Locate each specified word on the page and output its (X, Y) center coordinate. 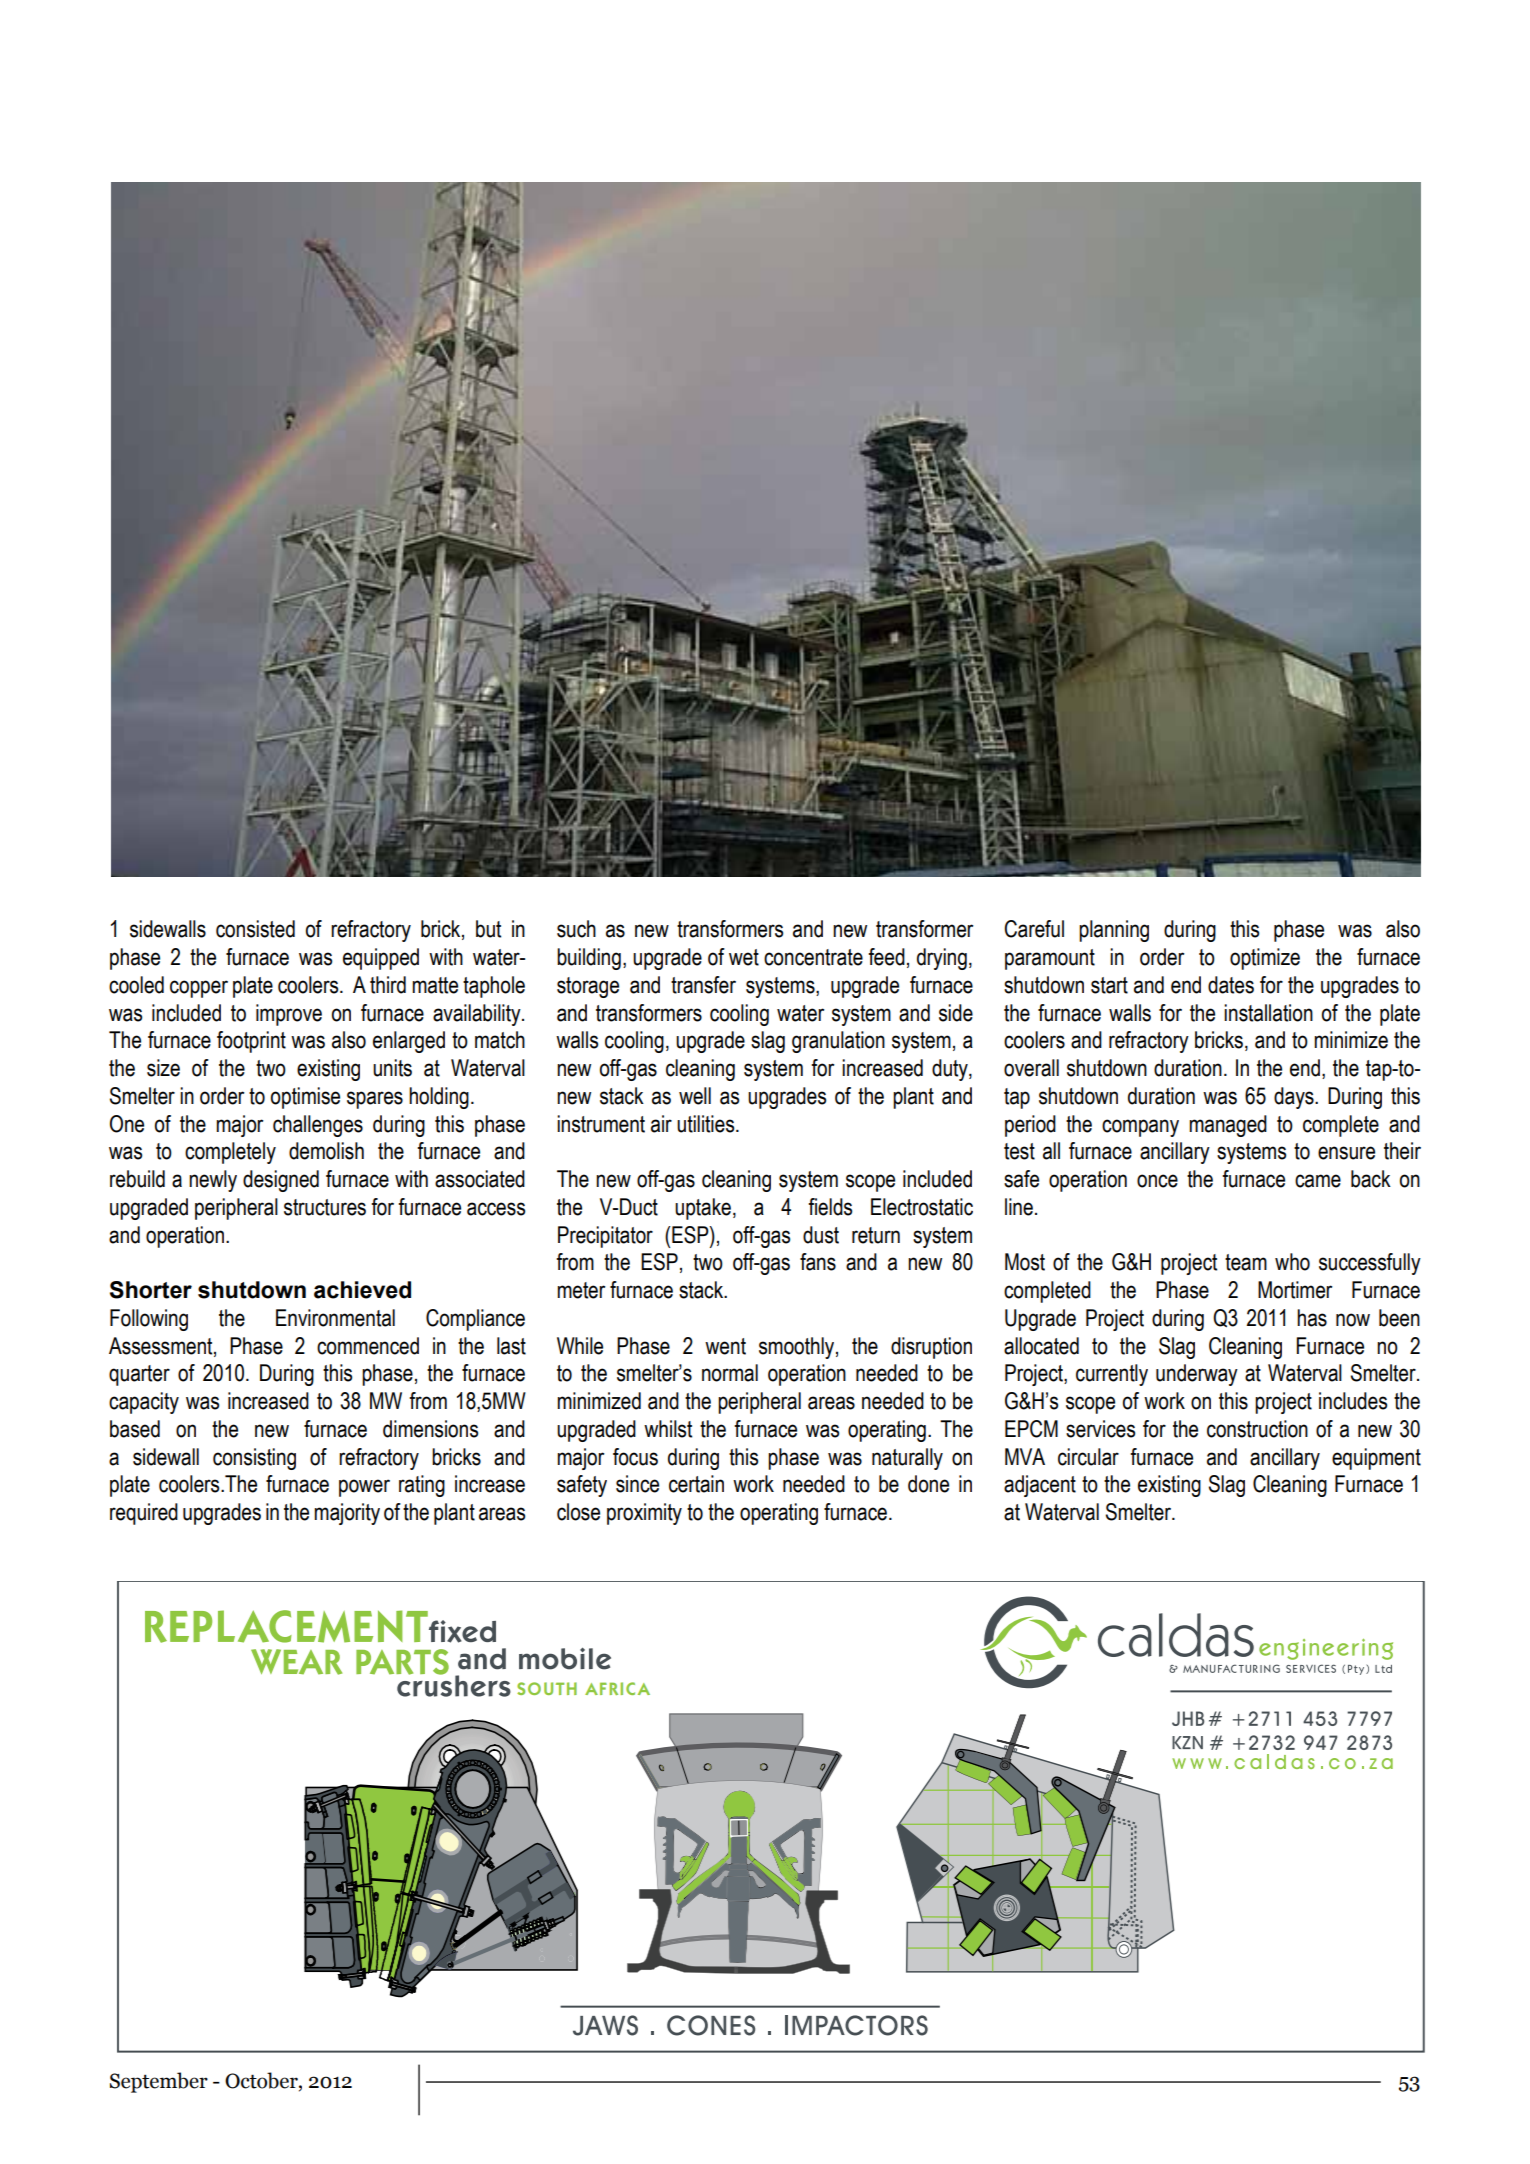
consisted (255, 929)
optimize (1265, 959)
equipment (1376, 1459)
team (1246, 1262)
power (364, 1488)
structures (325, 1207)
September (159, 2082)
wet (744, 957)
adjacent (1040, 1486)
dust (821, 1235)
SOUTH (547, 1688)
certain (696, 1484)
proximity (644, 1514)
